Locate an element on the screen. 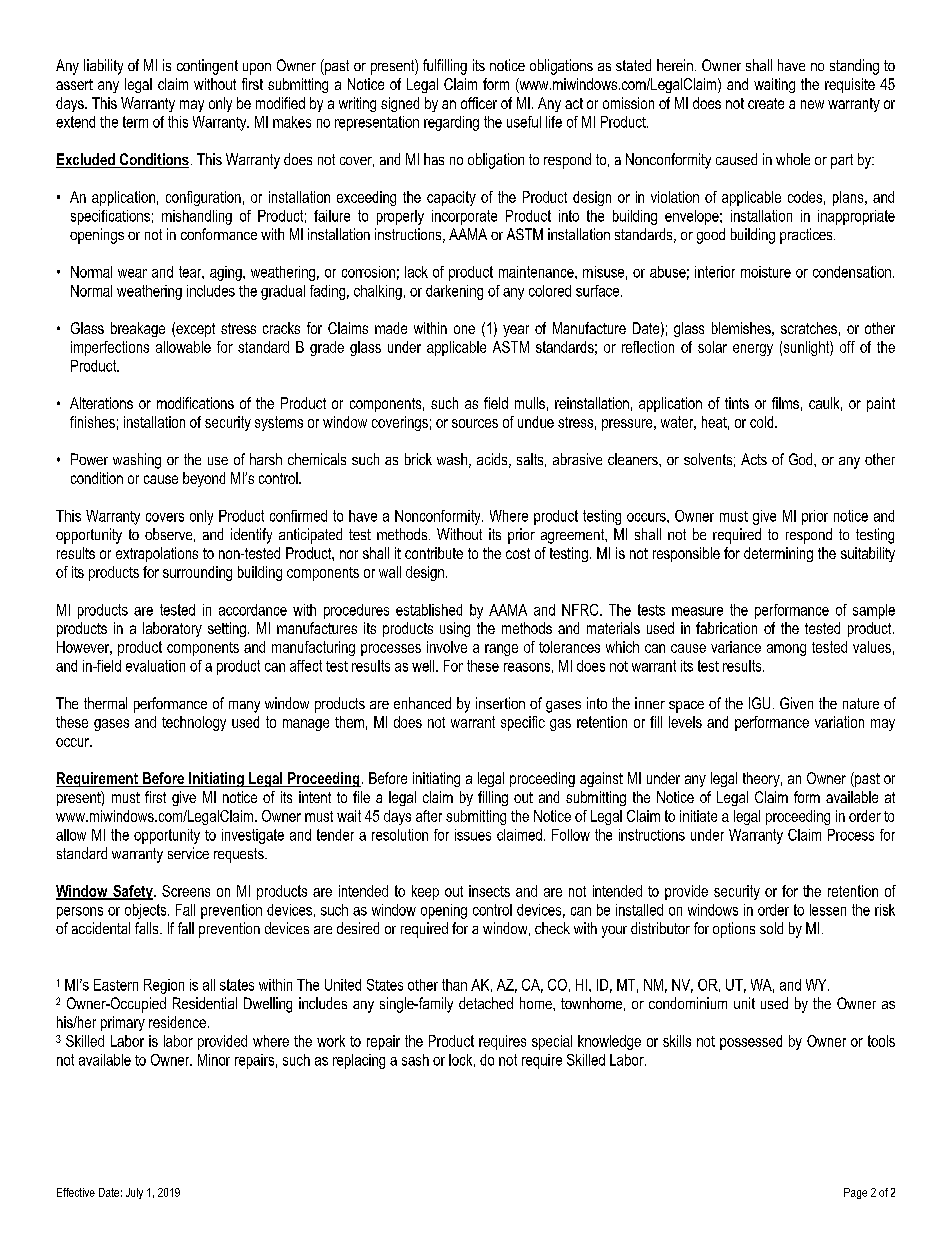 The width and height of the screenshot is (952, 1233). among is located at coordinates (786, 650).
